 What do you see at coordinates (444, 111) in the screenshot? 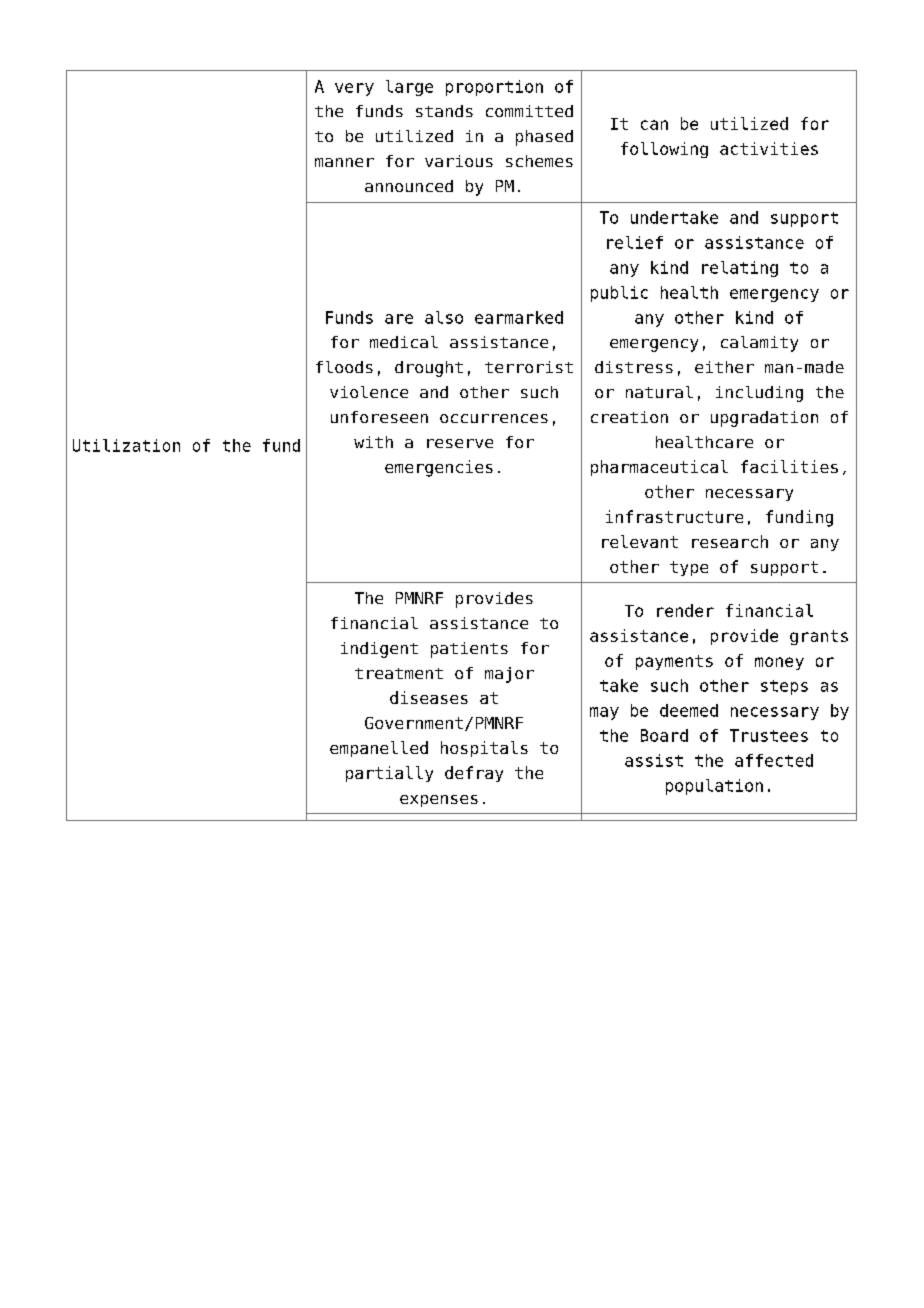
I see `stands` at bounding box center [444, 111].
